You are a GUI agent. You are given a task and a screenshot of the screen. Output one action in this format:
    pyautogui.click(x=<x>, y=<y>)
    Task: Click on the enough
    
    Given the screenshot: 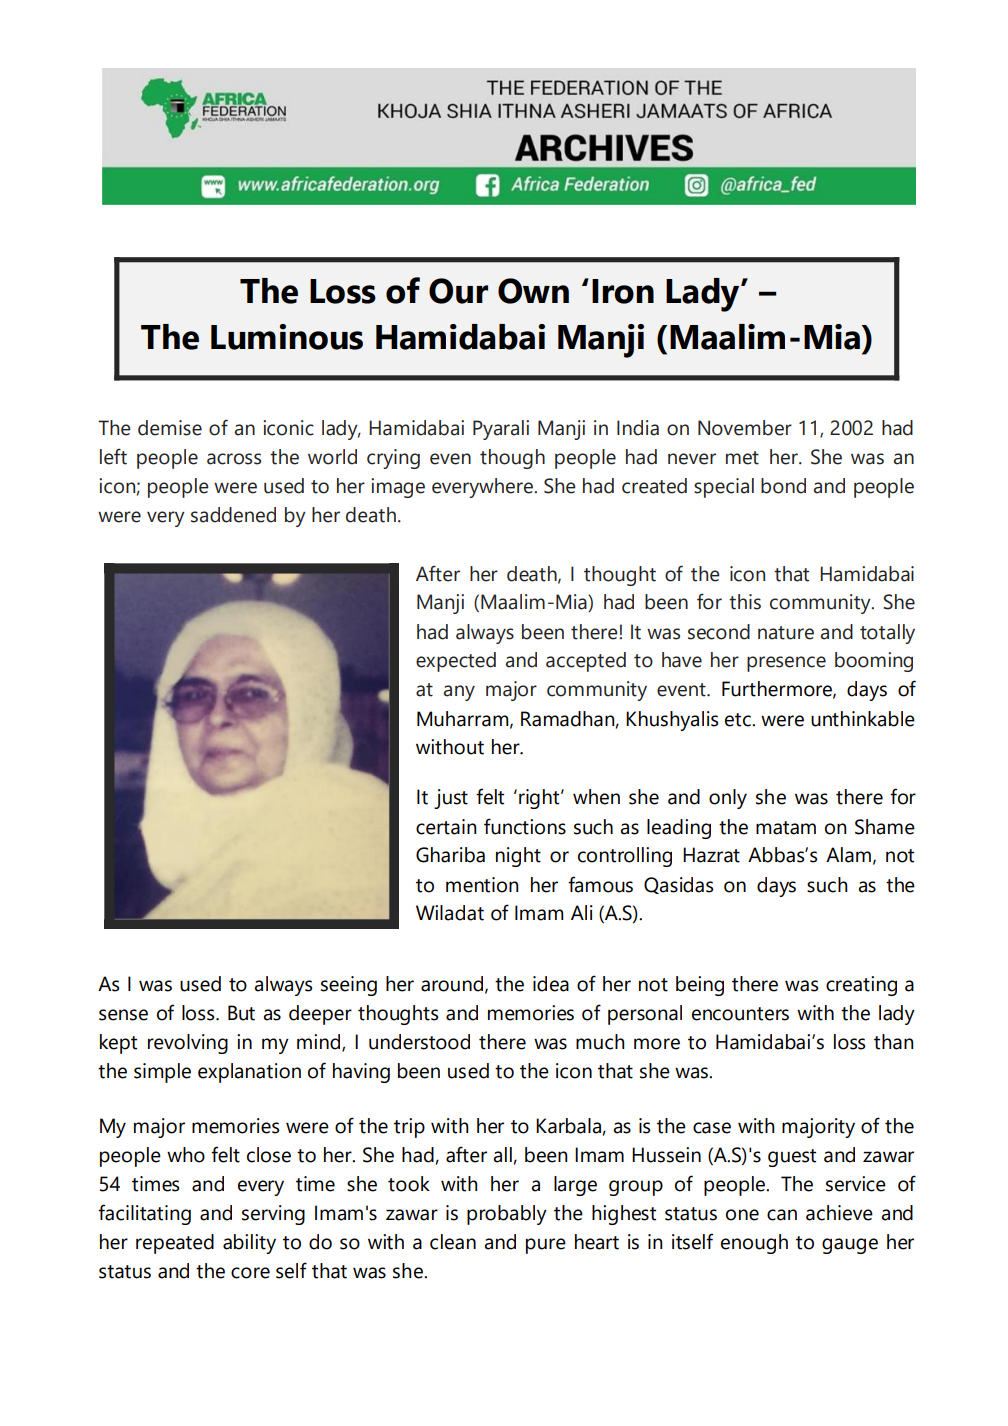 What is the action you would take?
    pyautogui.click(x=754, y=1244)
